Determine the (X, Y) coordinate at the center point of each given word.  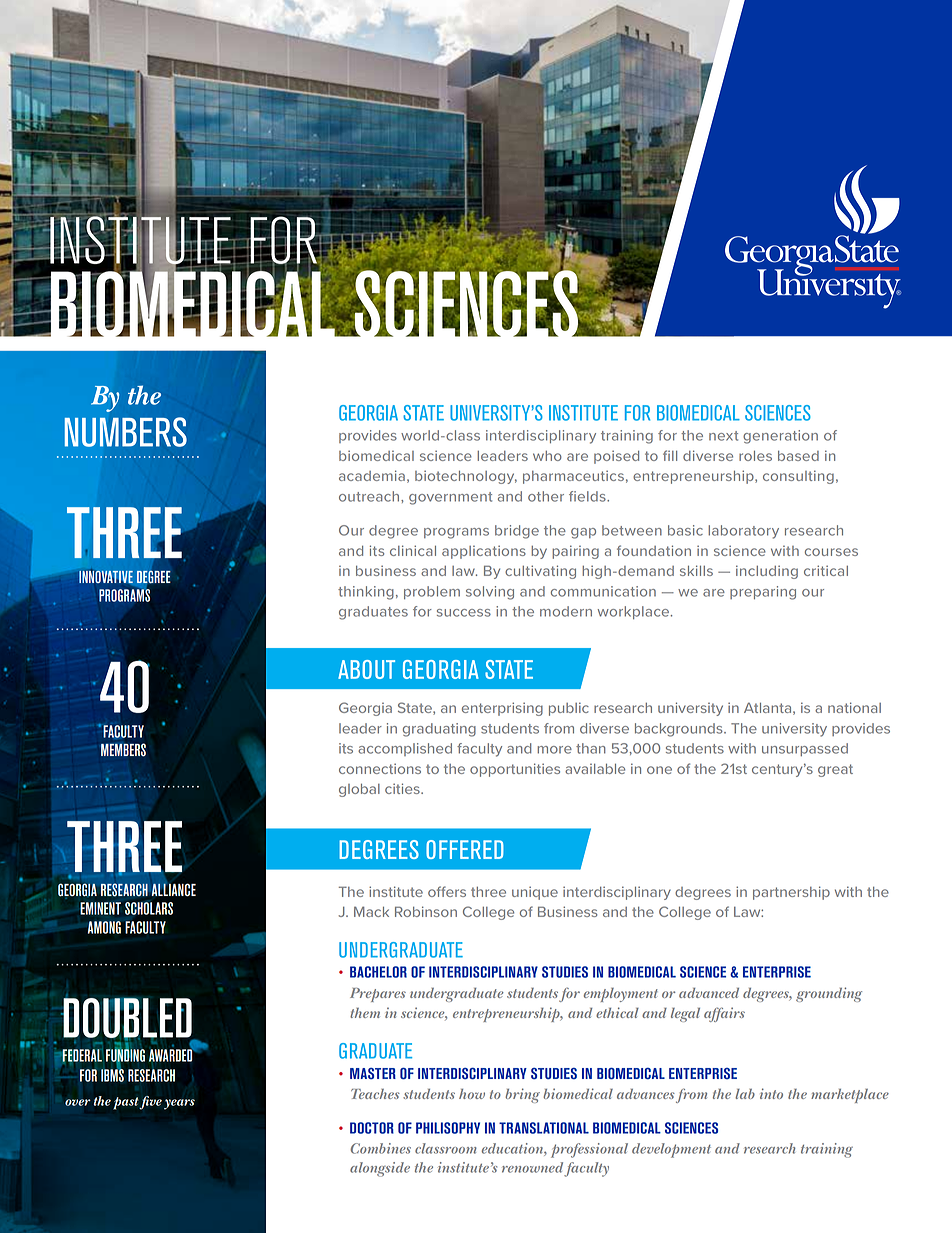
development (671, 1150)
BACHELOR (378, 972)
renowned (532, 1167)
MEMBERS (123, 750)
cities (403, 788)
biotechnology (466, 477)
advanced (709, 993)
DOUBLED (126, 1019)
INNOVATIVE (106, 577)
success (464, 613)
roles (755, 456)
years (179, 1104)
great (835, 770)
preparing (763, 593)
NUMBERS (125, 432)
